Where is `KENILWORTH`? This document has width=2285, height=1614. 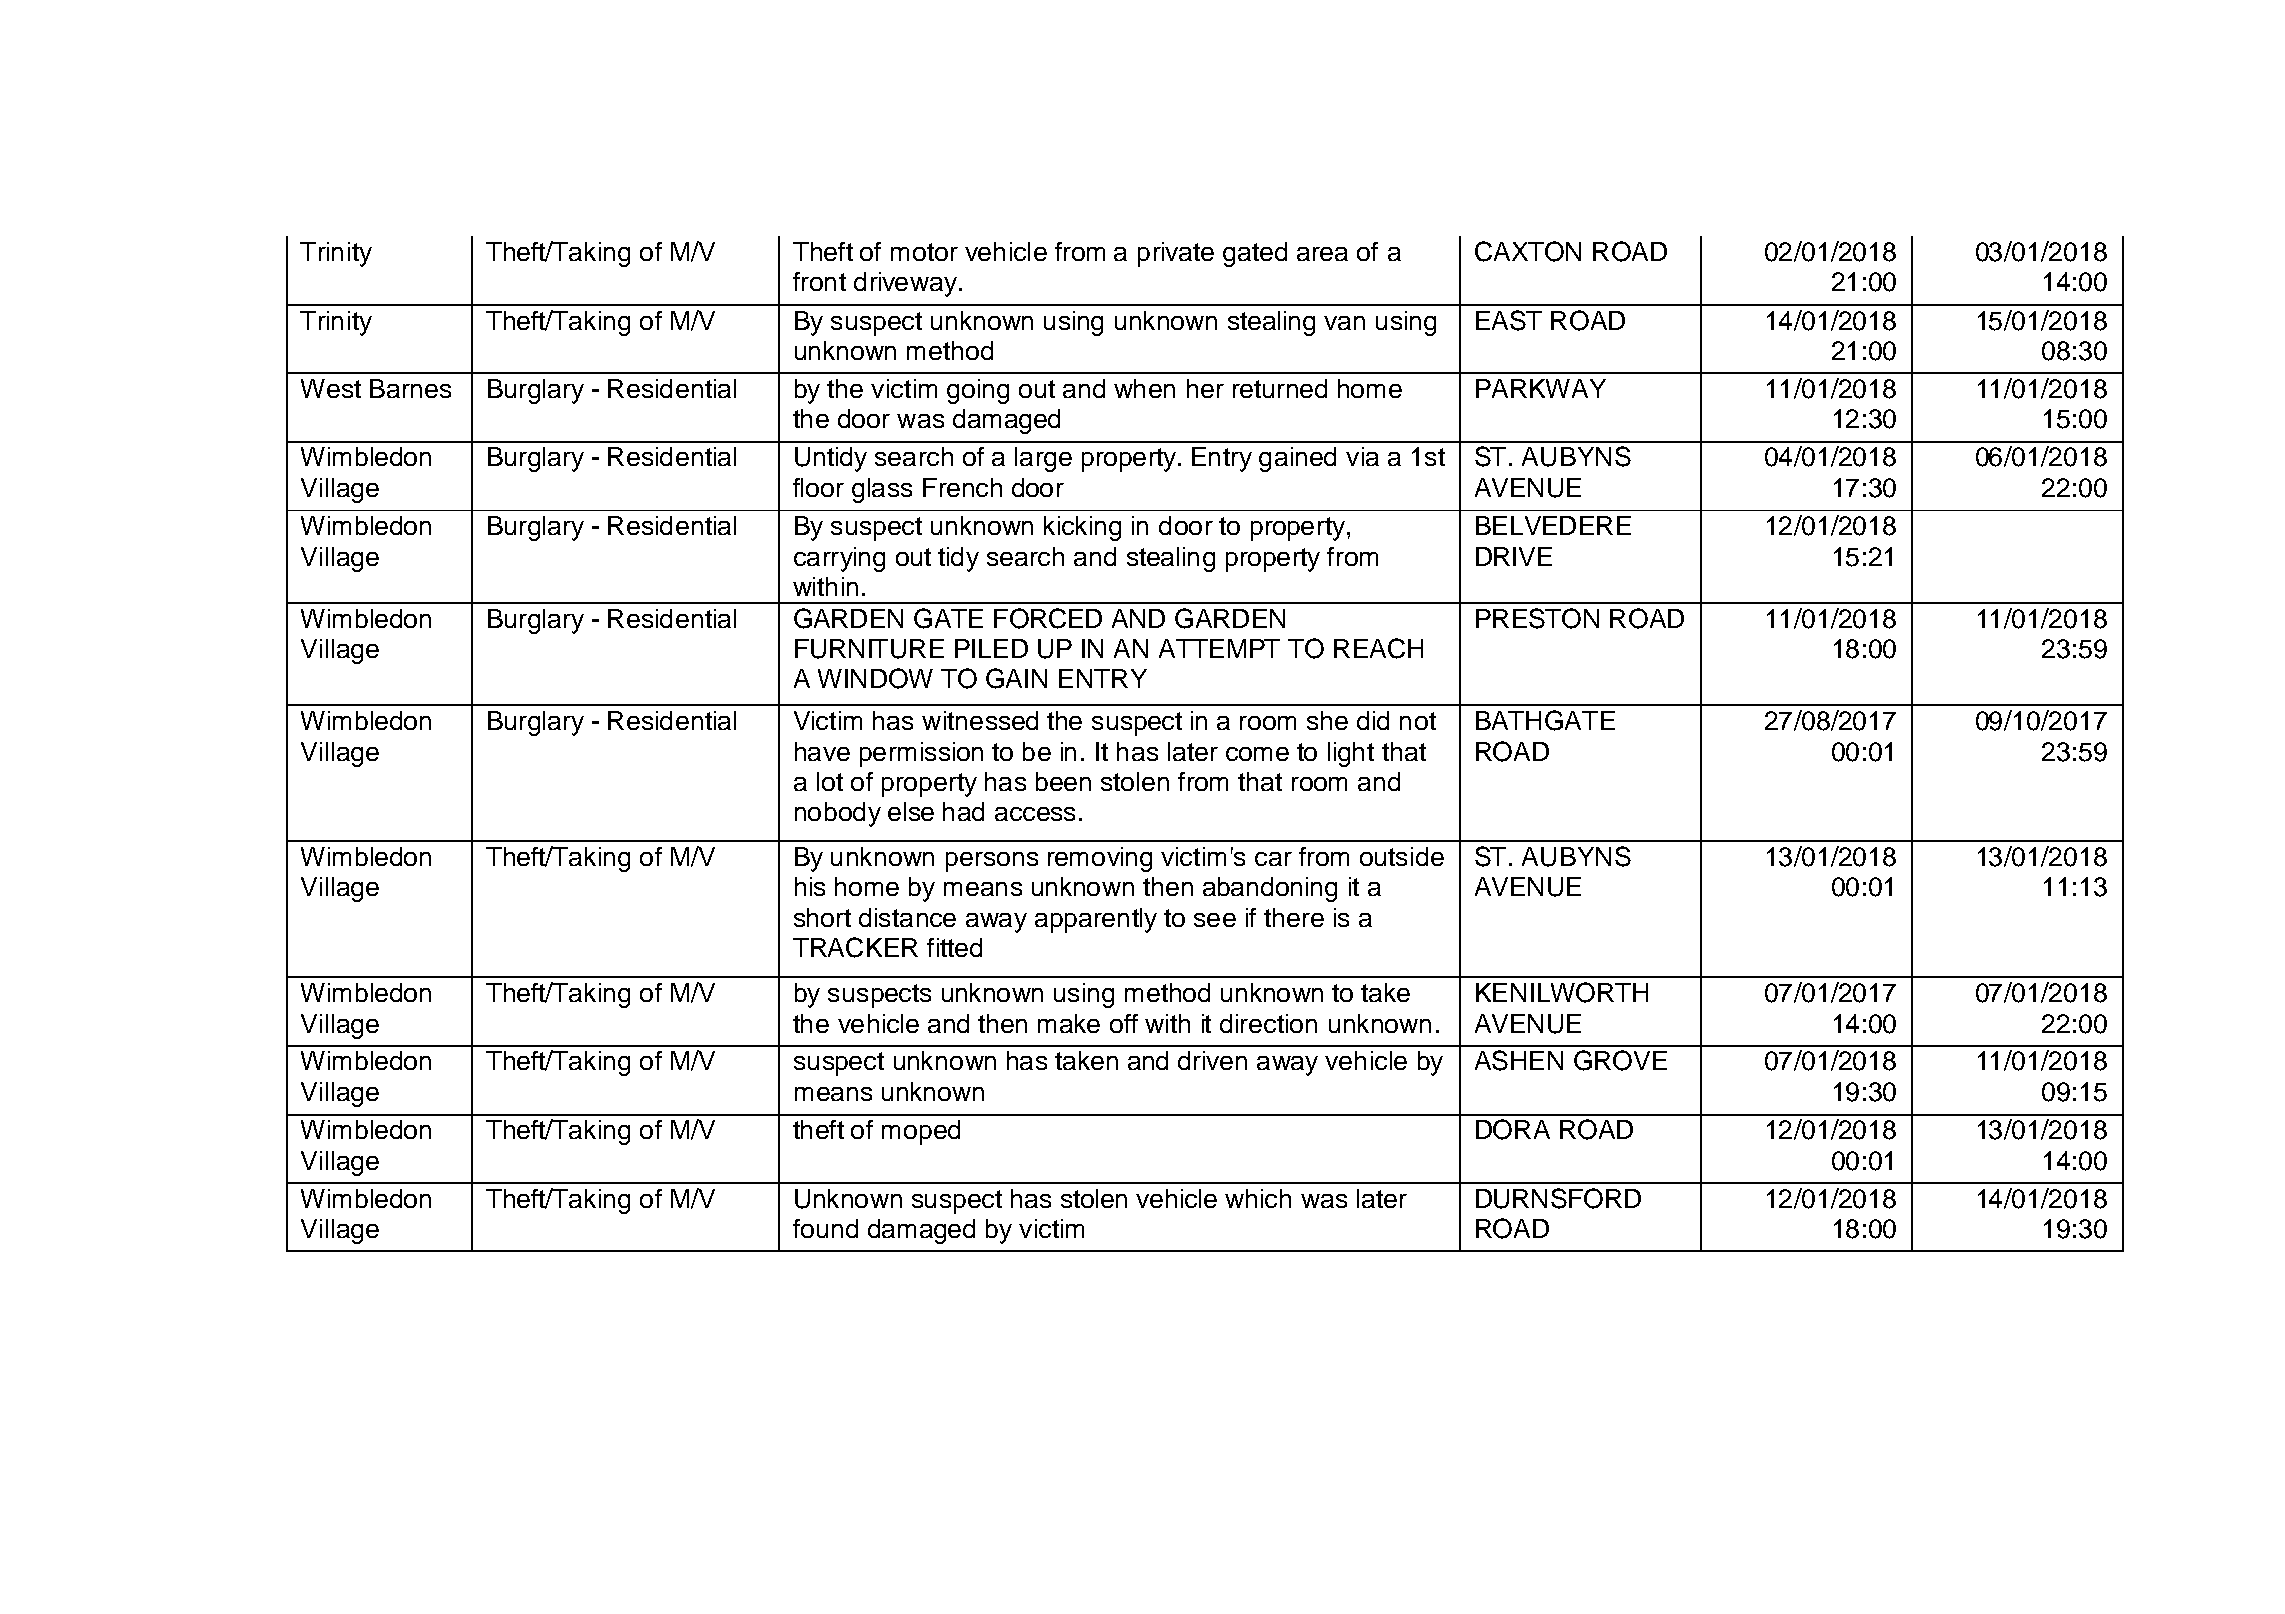 KENILWORTH is located at coordinates (1562, 992).
